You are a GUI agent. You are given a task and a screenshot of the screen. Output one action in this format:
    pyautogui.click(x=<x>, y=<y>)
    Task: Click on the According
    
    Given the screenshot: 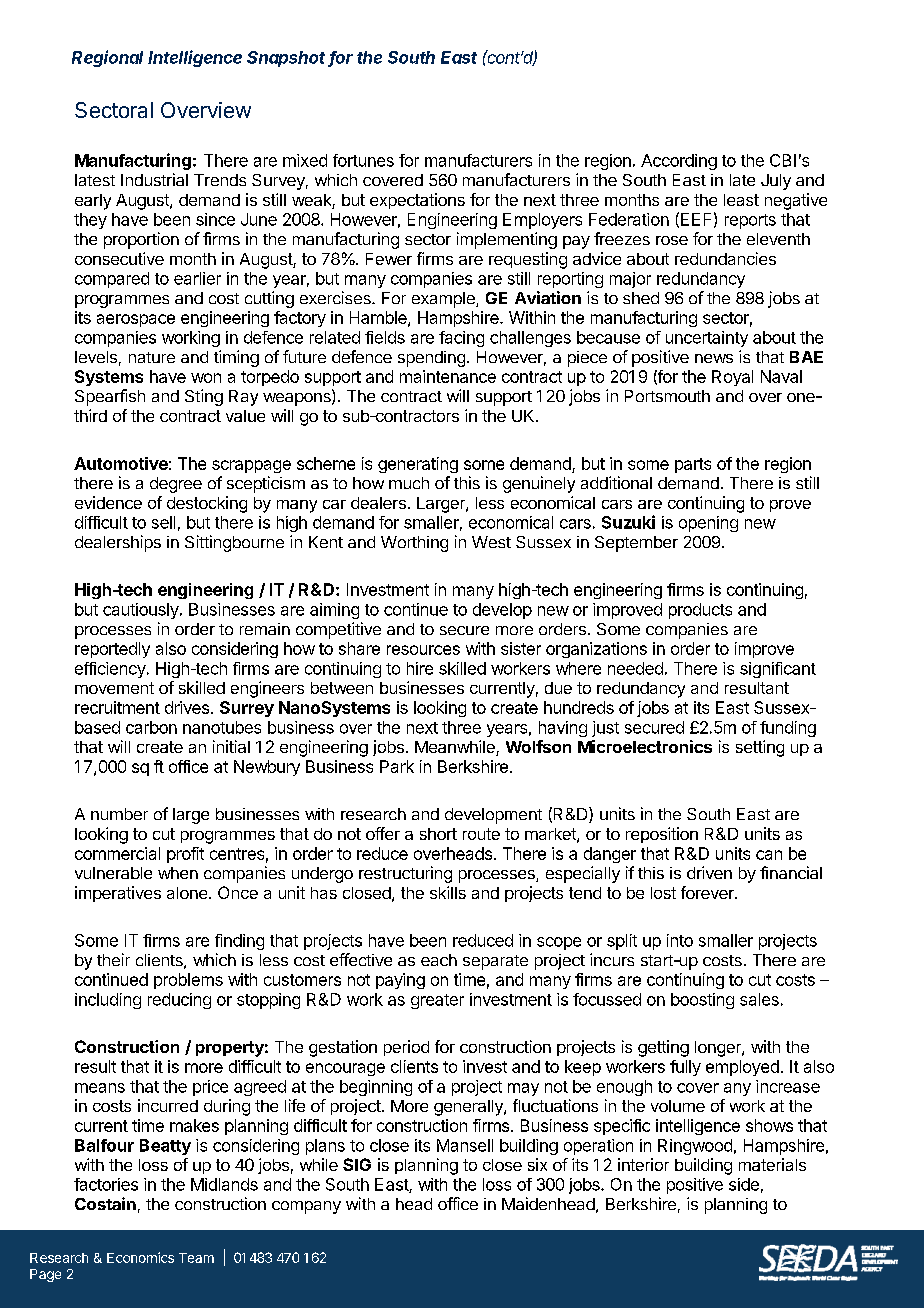 What is the action you would take?
    pyautogui.click(x=679, y=162)
